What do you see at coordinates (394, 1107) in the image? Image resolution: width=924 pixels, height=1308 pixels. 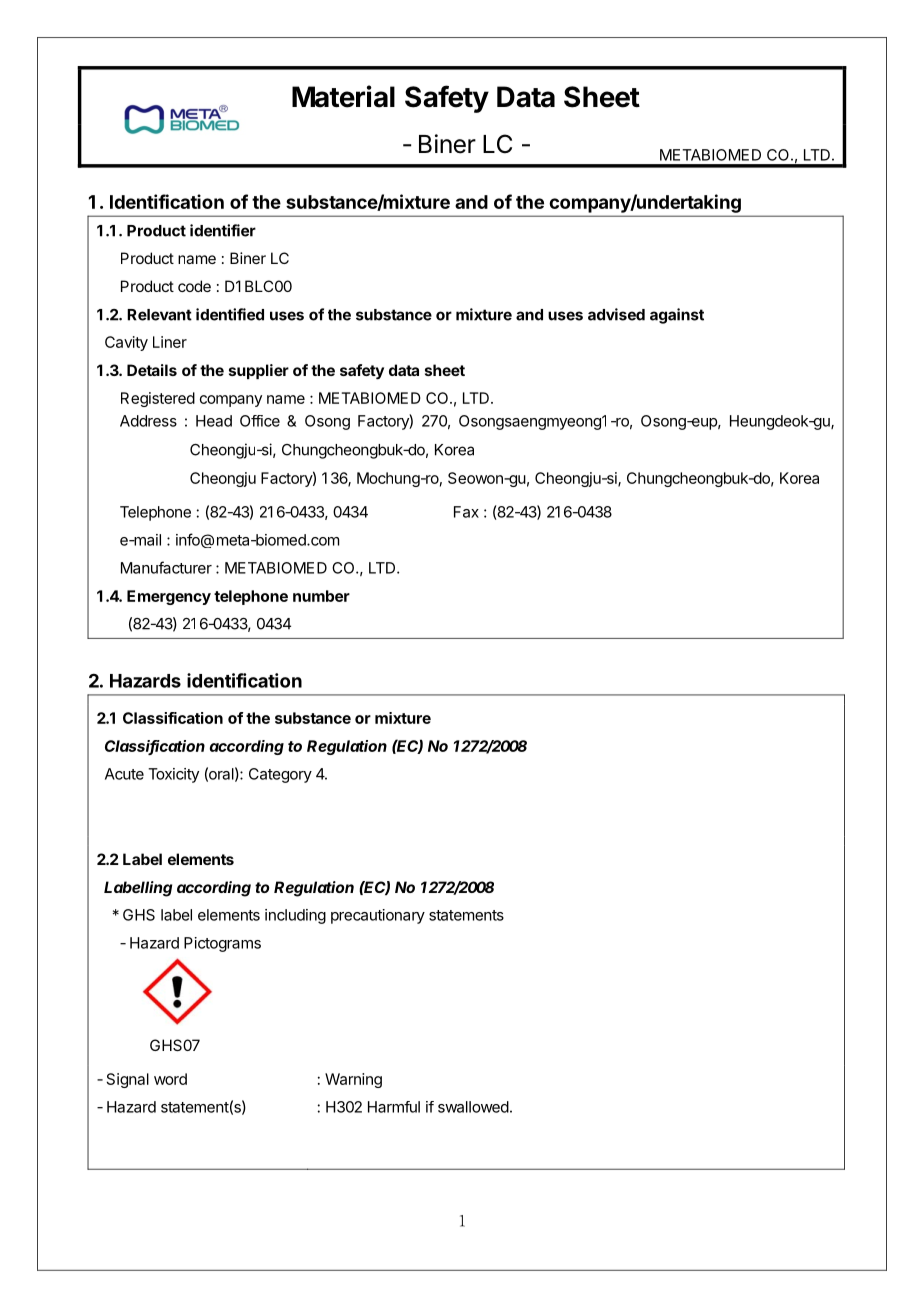 I see `Harmful` at bounding box center [394, 1107].
